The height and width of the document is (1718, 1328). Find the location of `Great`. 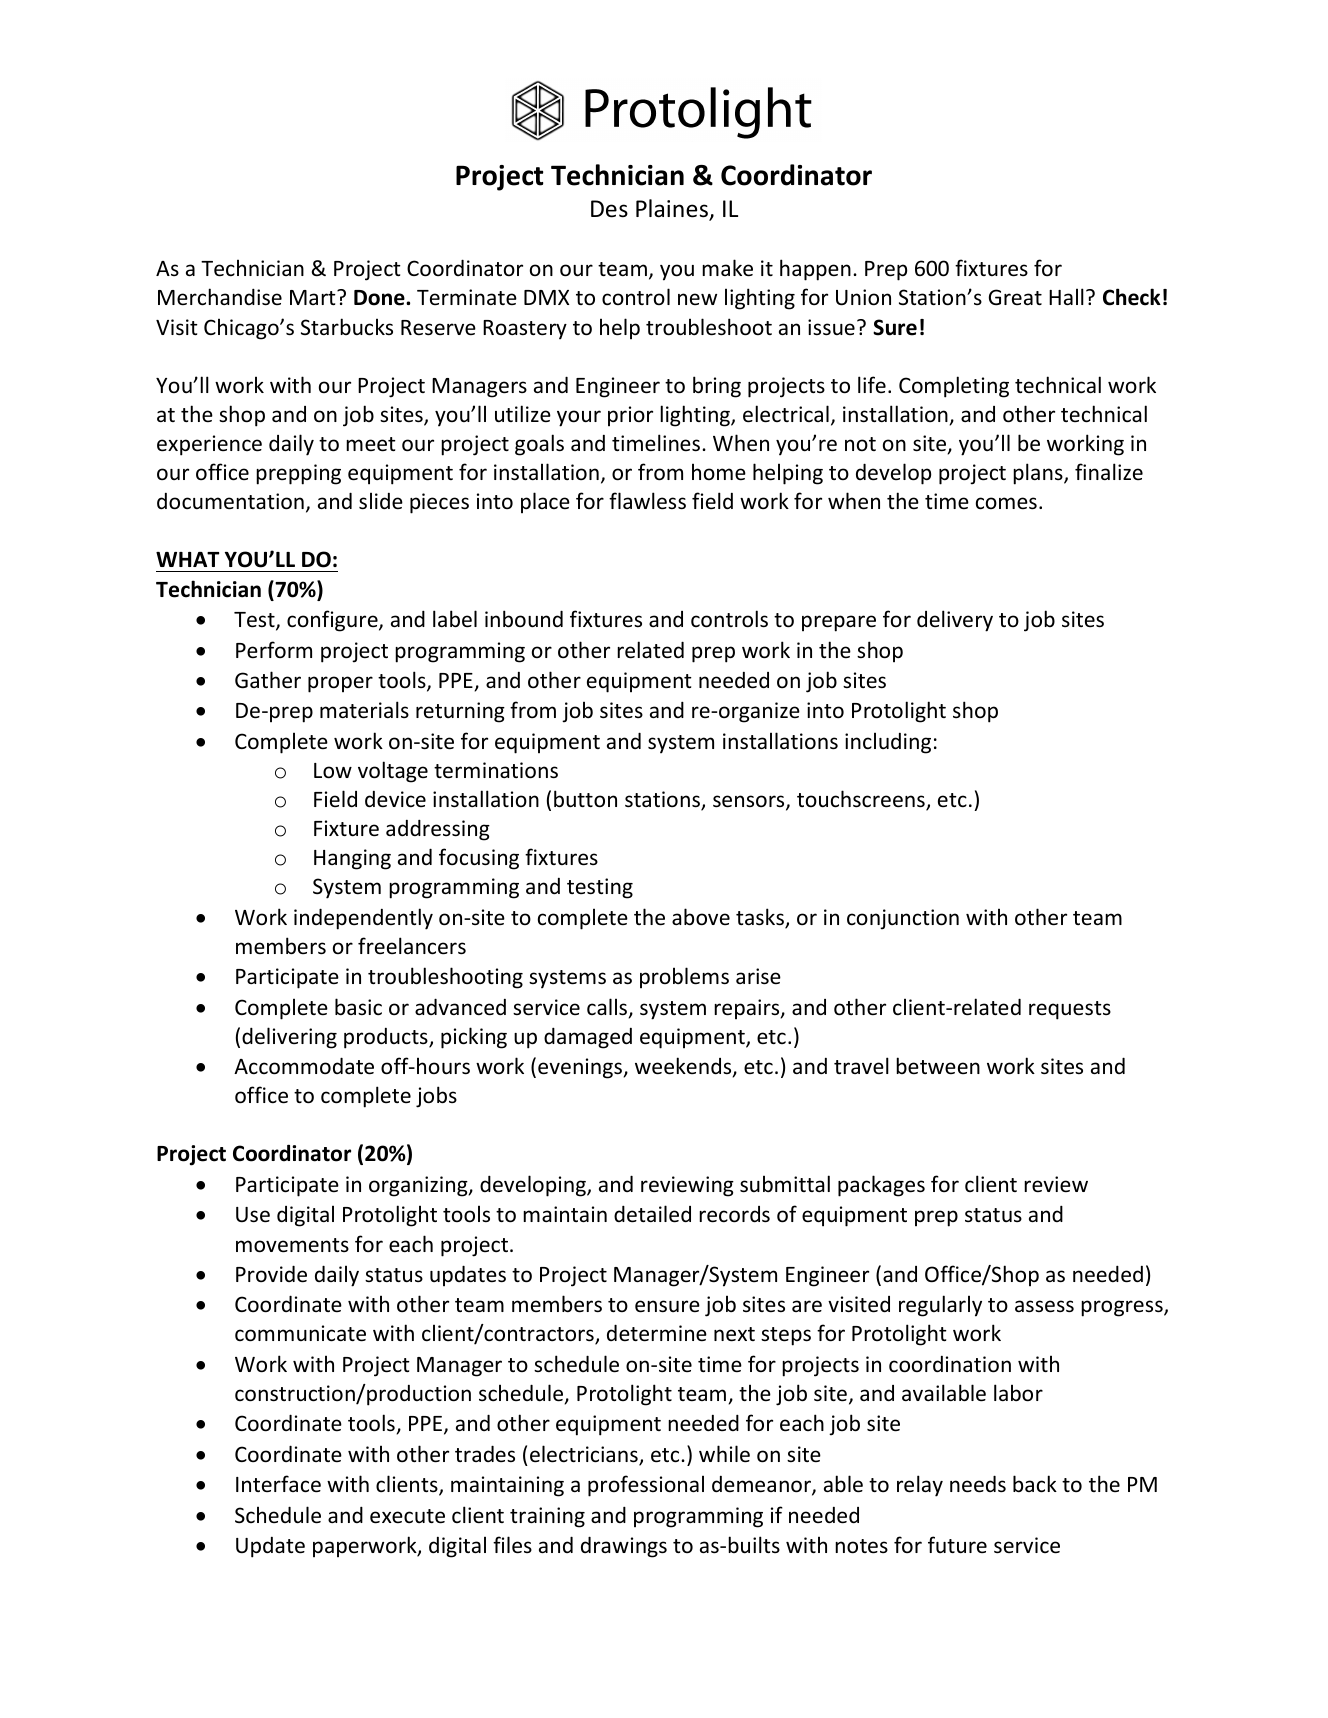

Great is located at coordinates (1015, 297).
